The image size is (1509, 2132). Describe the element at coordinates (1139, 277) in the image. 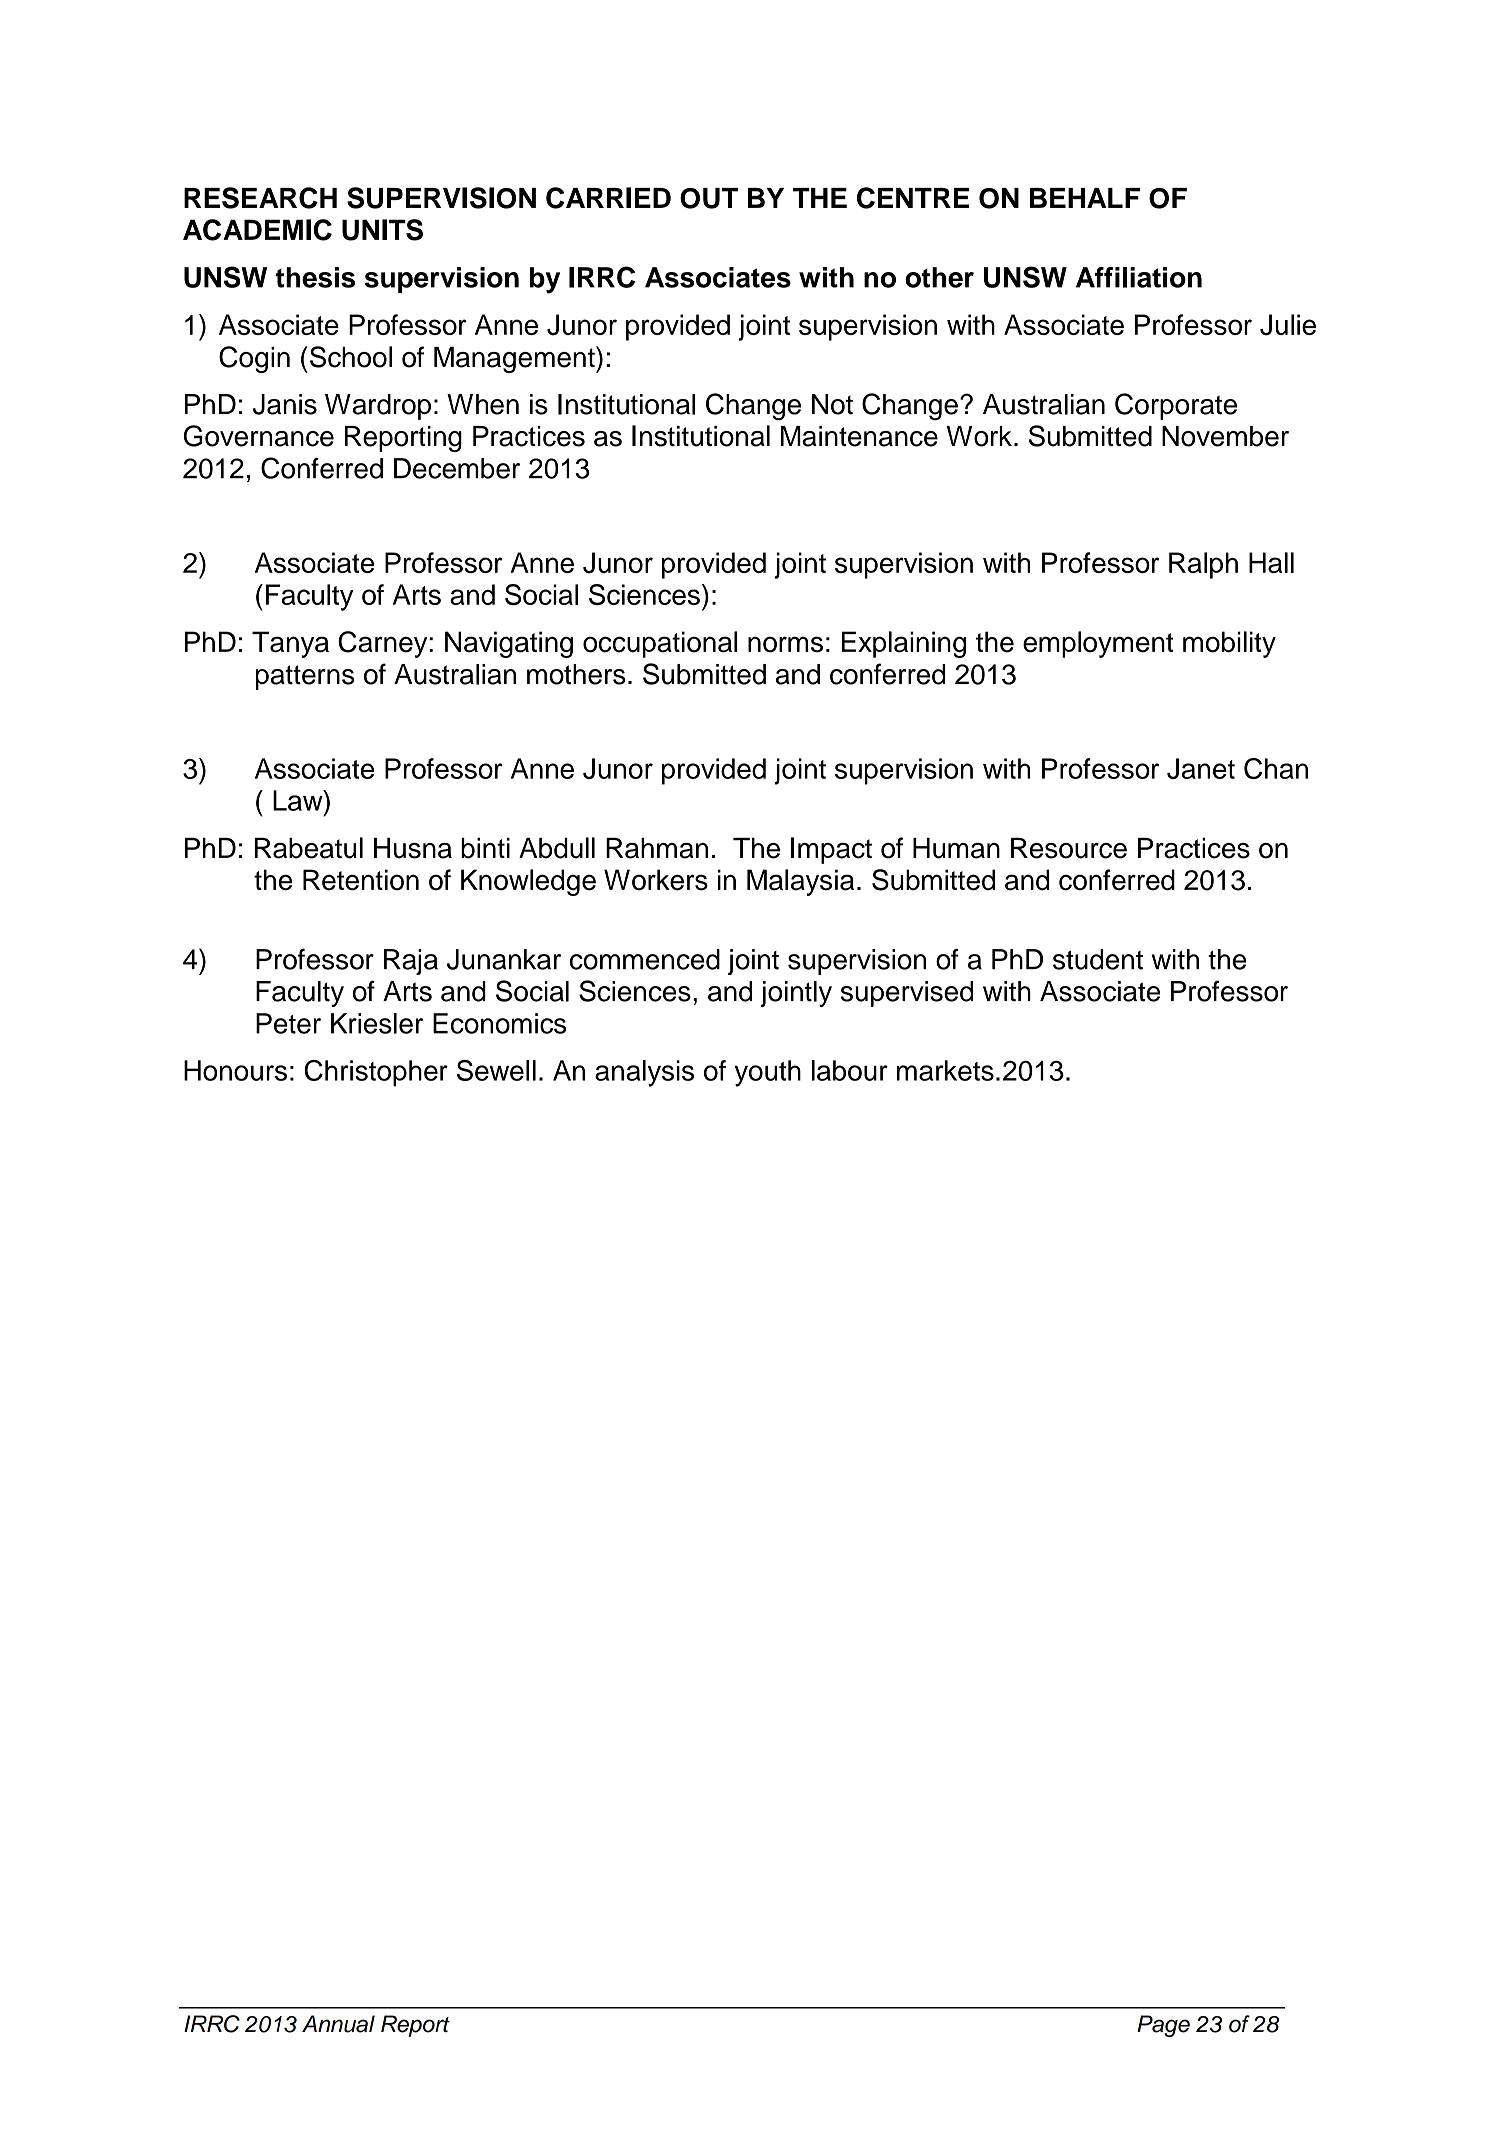

I see `Affiliation` at that location.
